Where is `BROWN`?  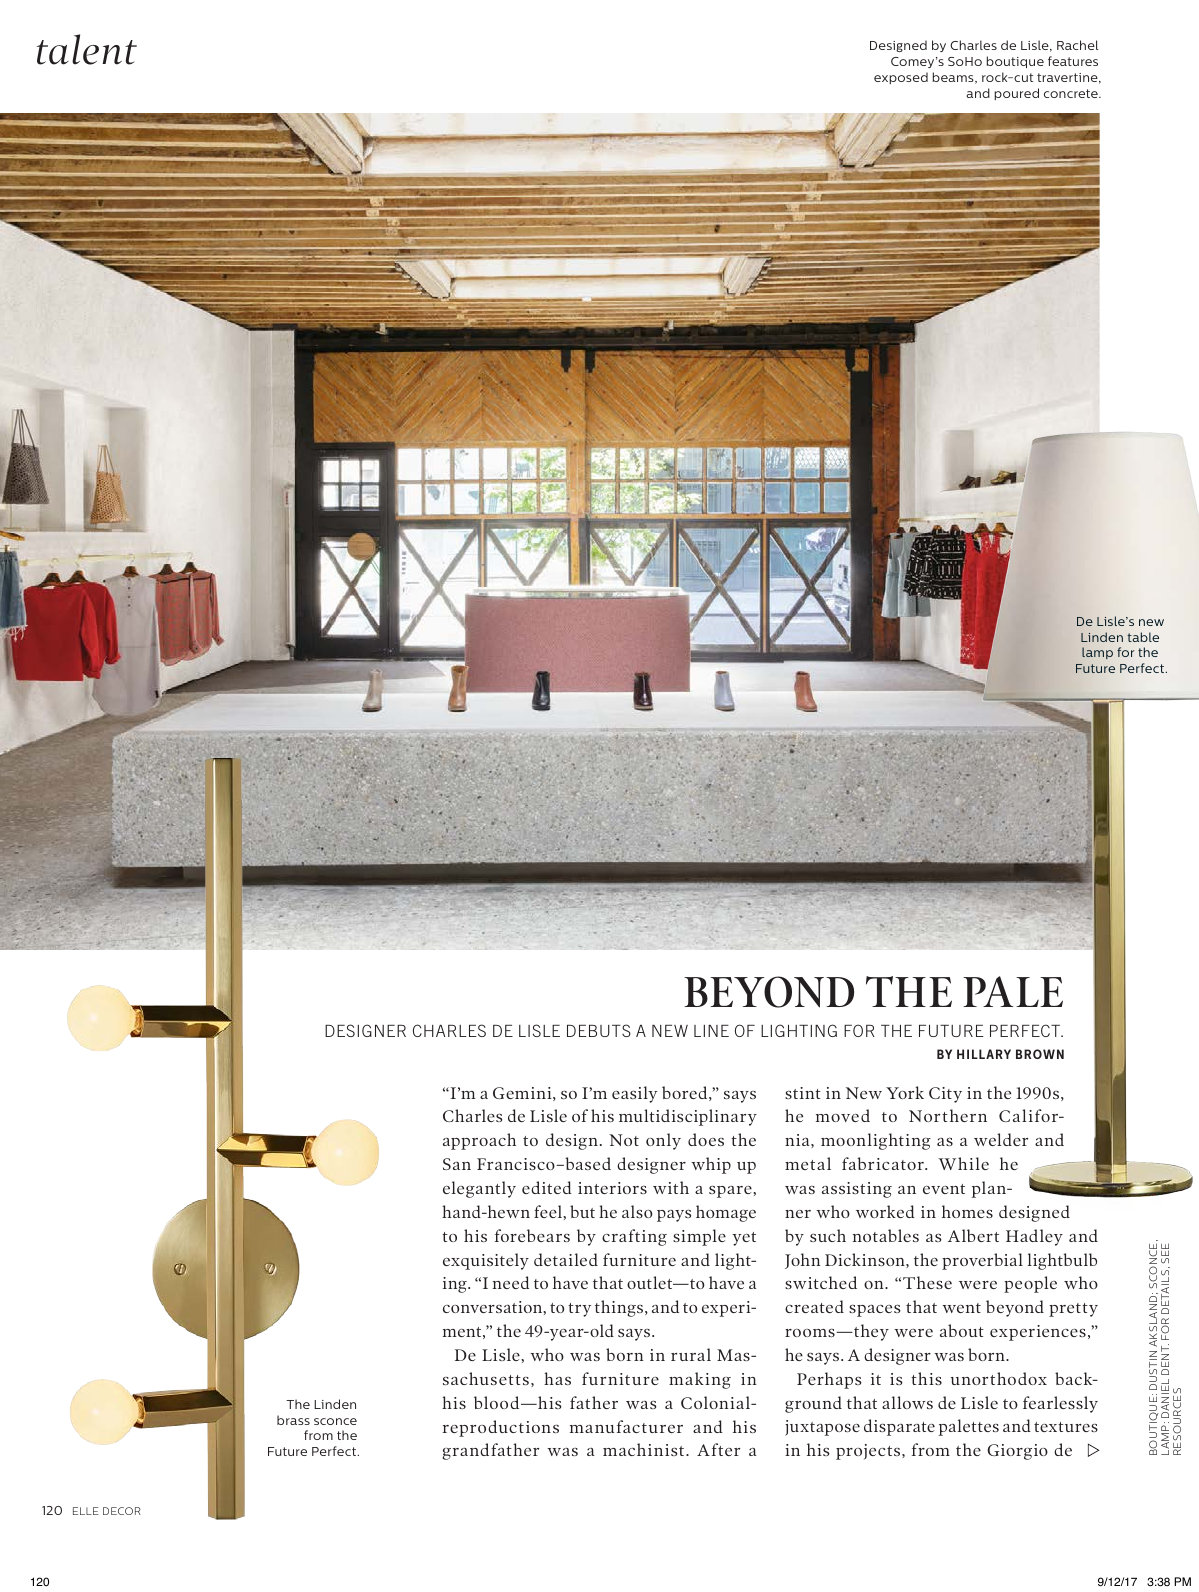
BROWN is located at coordinates (1040, 1054).
